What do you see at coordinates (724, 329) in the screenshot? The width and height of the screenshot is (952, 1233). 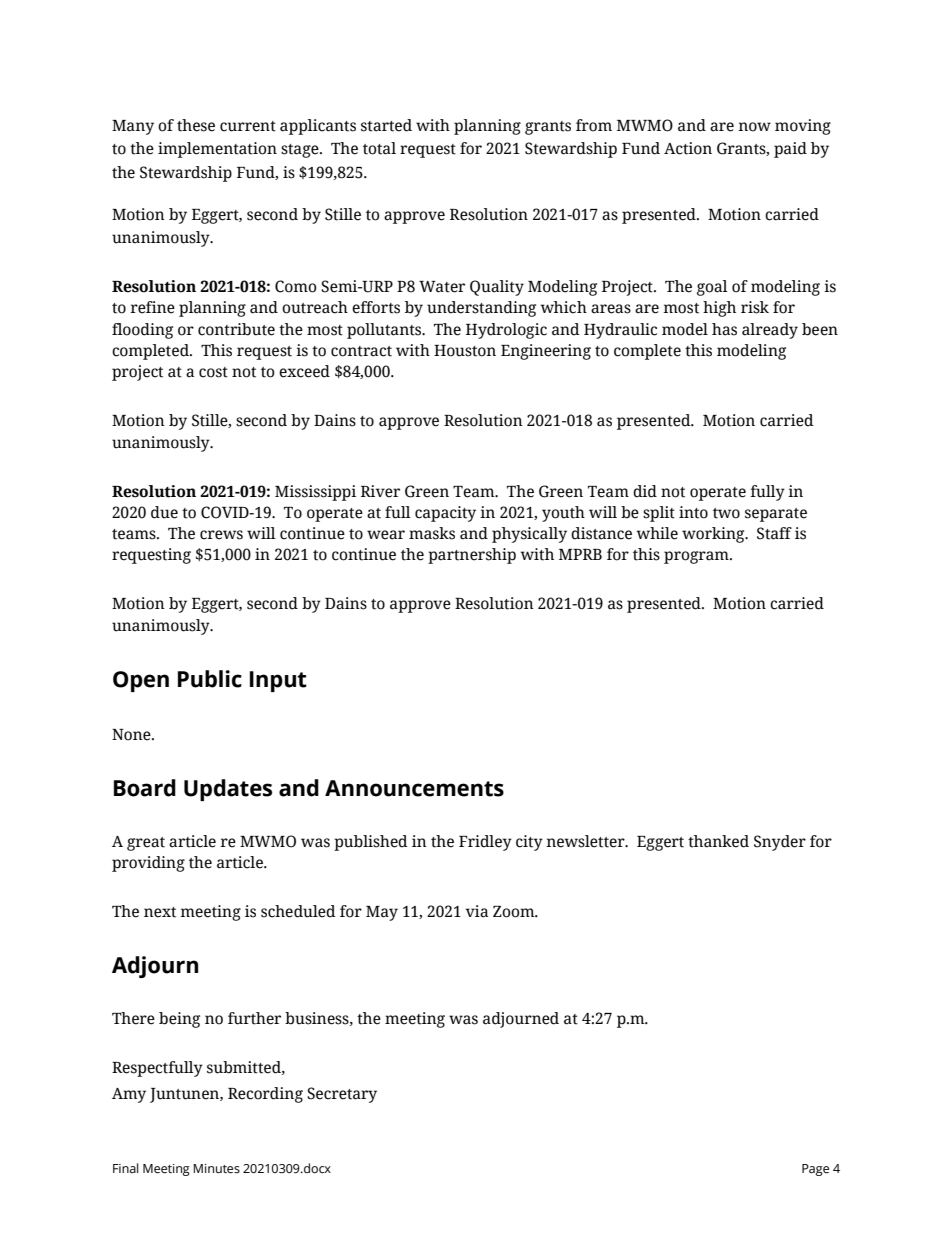 I see `has` at bounding box center [724, 329].
